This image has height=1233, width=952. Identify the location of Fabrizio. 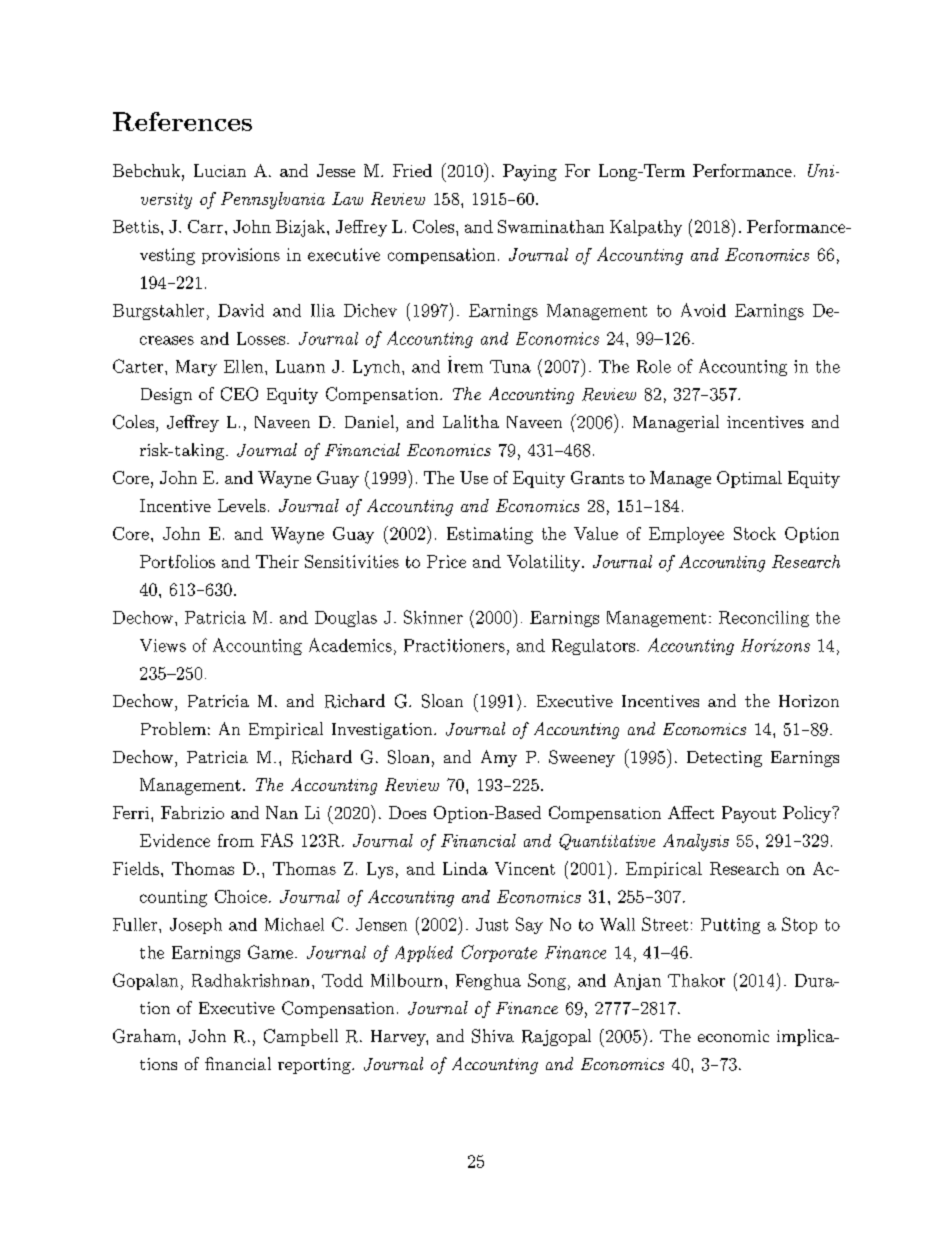
(192, 812).
